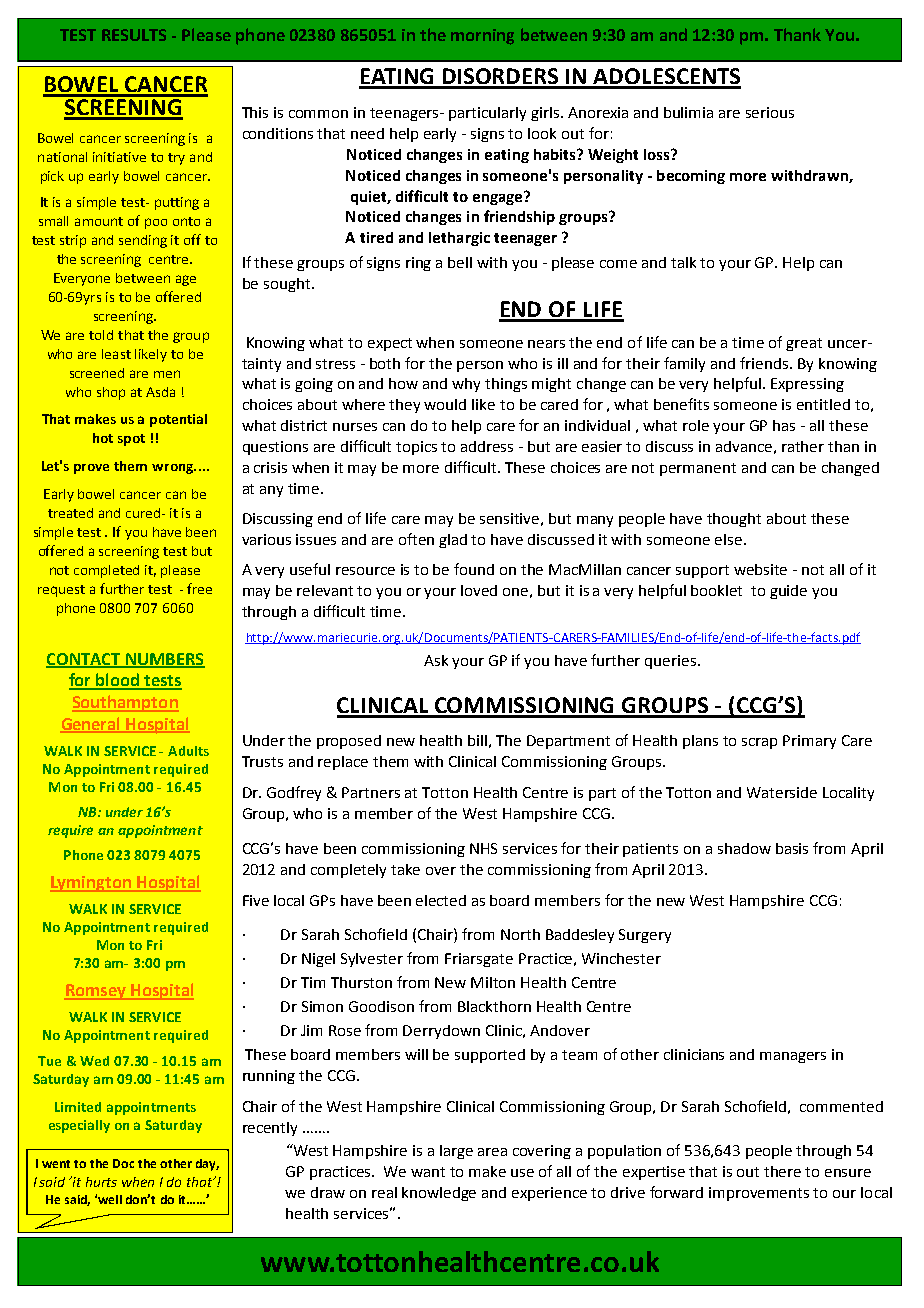 The height and width of the screenshot is (1308, 924). I want to click on serious, so click(770, 112).
